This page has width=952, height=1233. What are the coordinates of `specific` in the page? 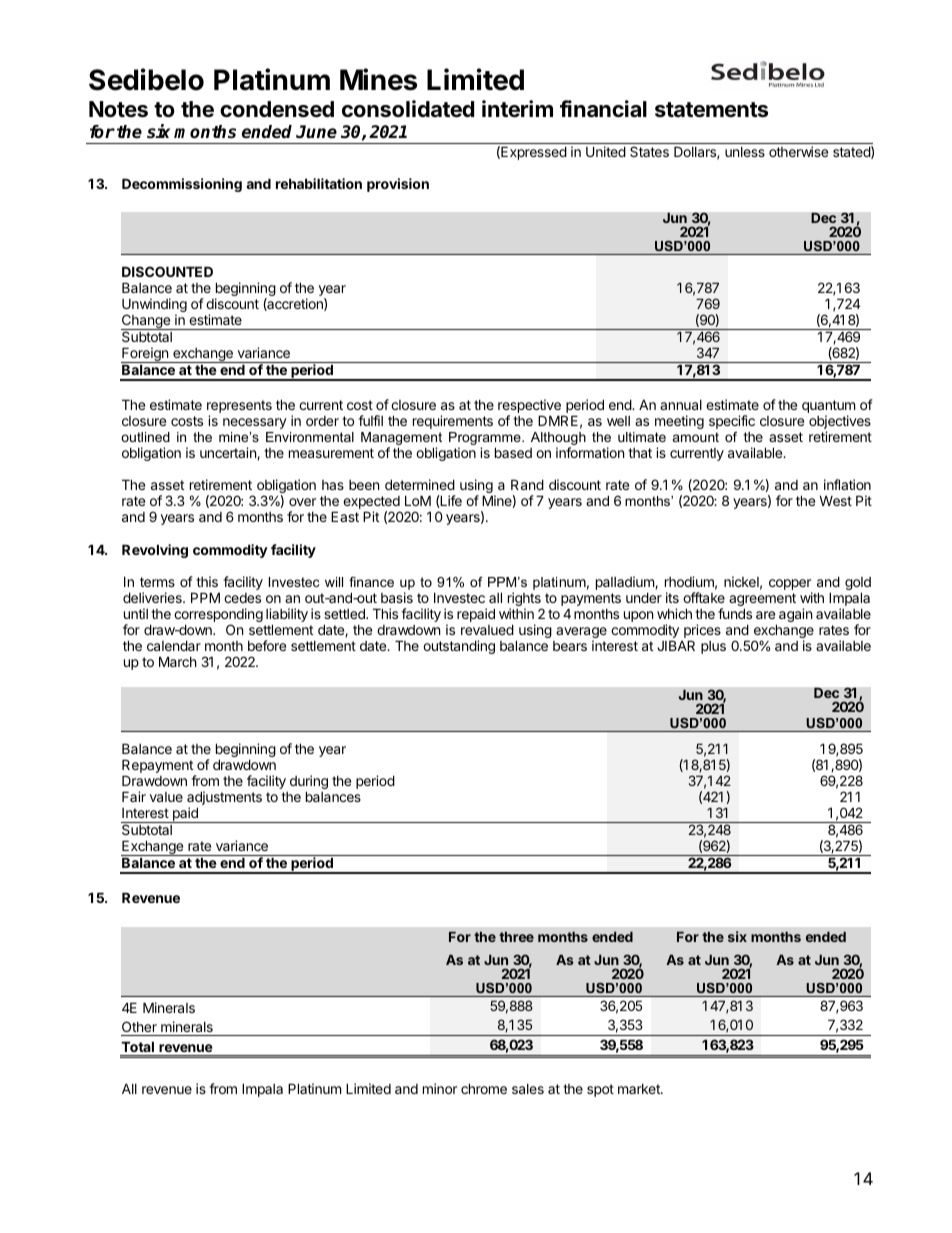 It's located at (732, 422).
